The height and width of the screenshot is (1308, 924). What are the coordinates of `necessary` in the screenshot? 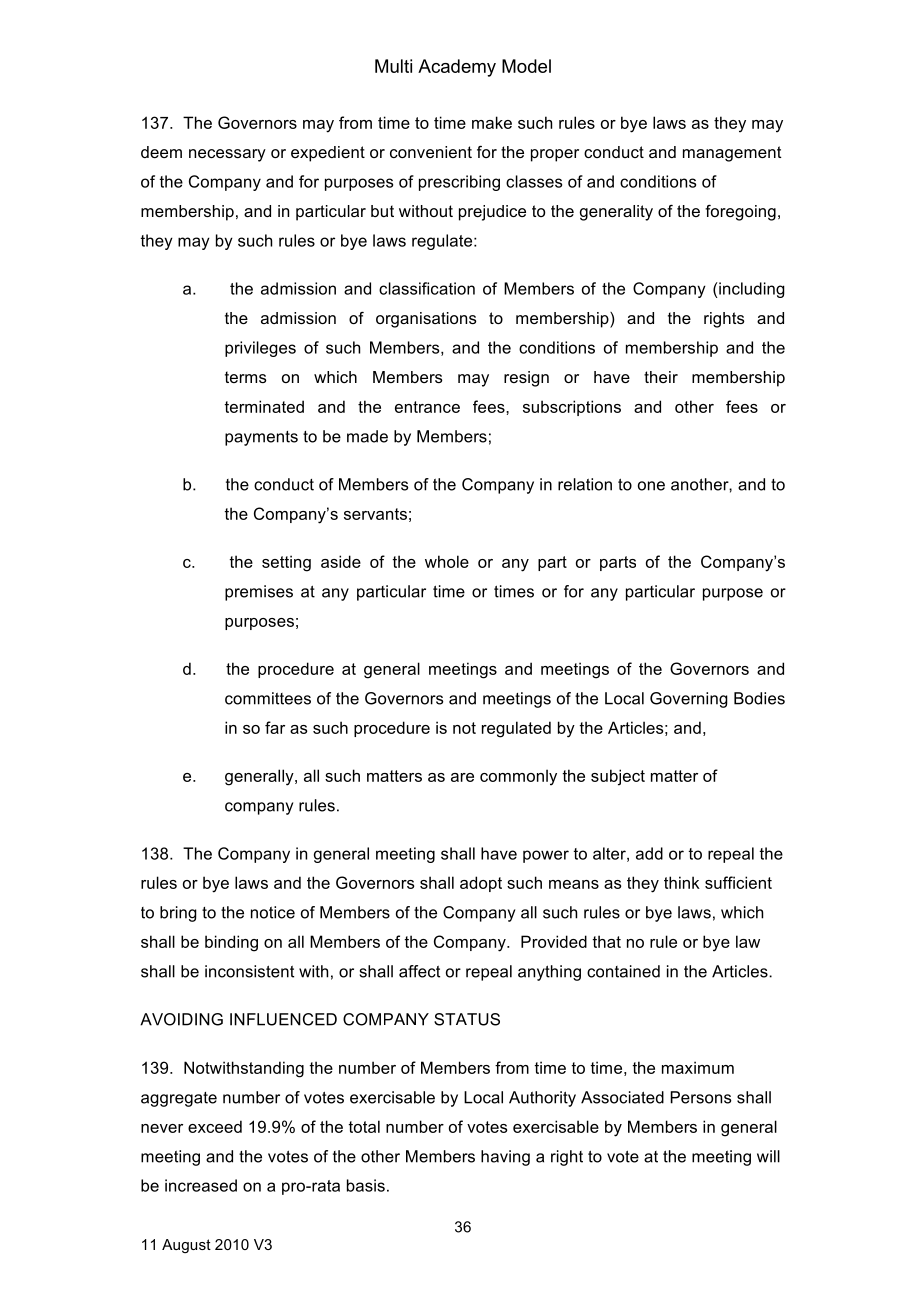 It's located at (227, 155).
